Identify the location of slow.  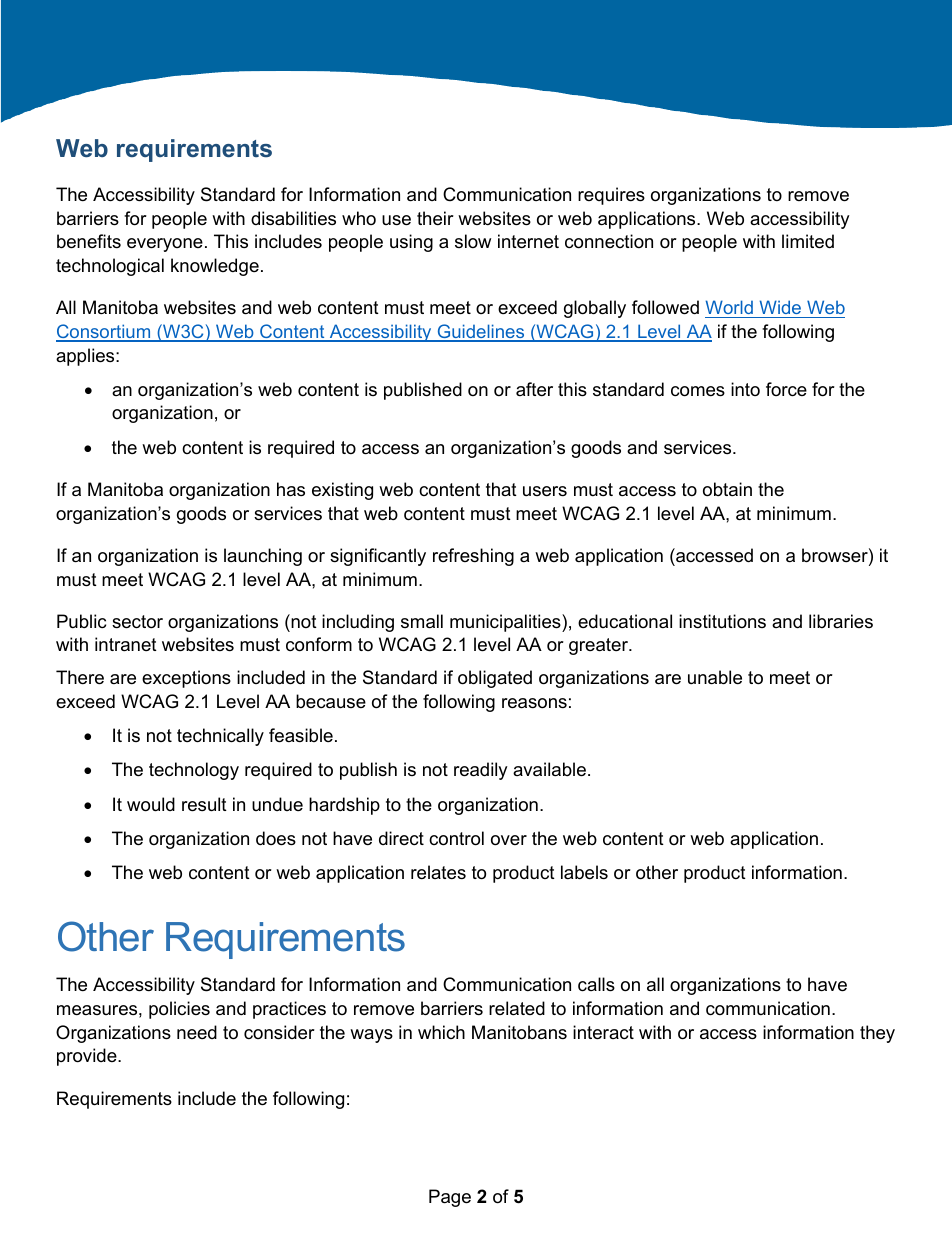
(473, 241).
